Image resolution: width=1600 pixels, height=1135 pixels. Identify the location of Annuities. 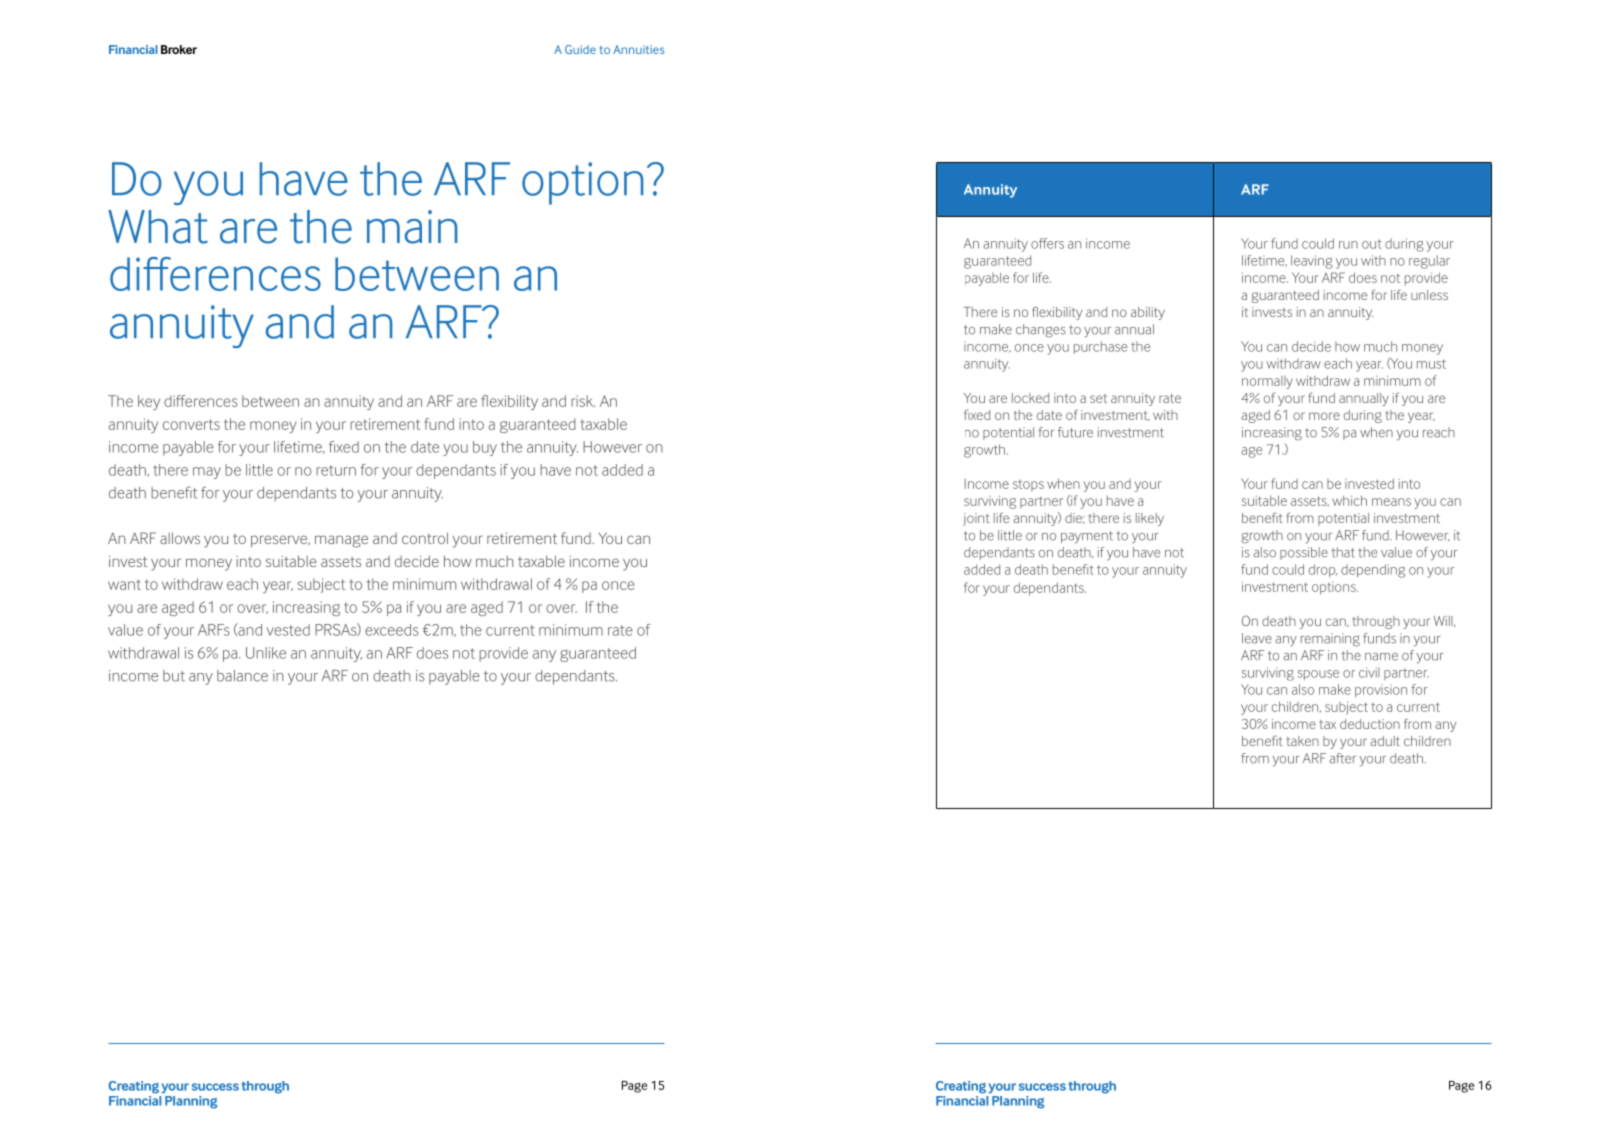
(638, 49).
